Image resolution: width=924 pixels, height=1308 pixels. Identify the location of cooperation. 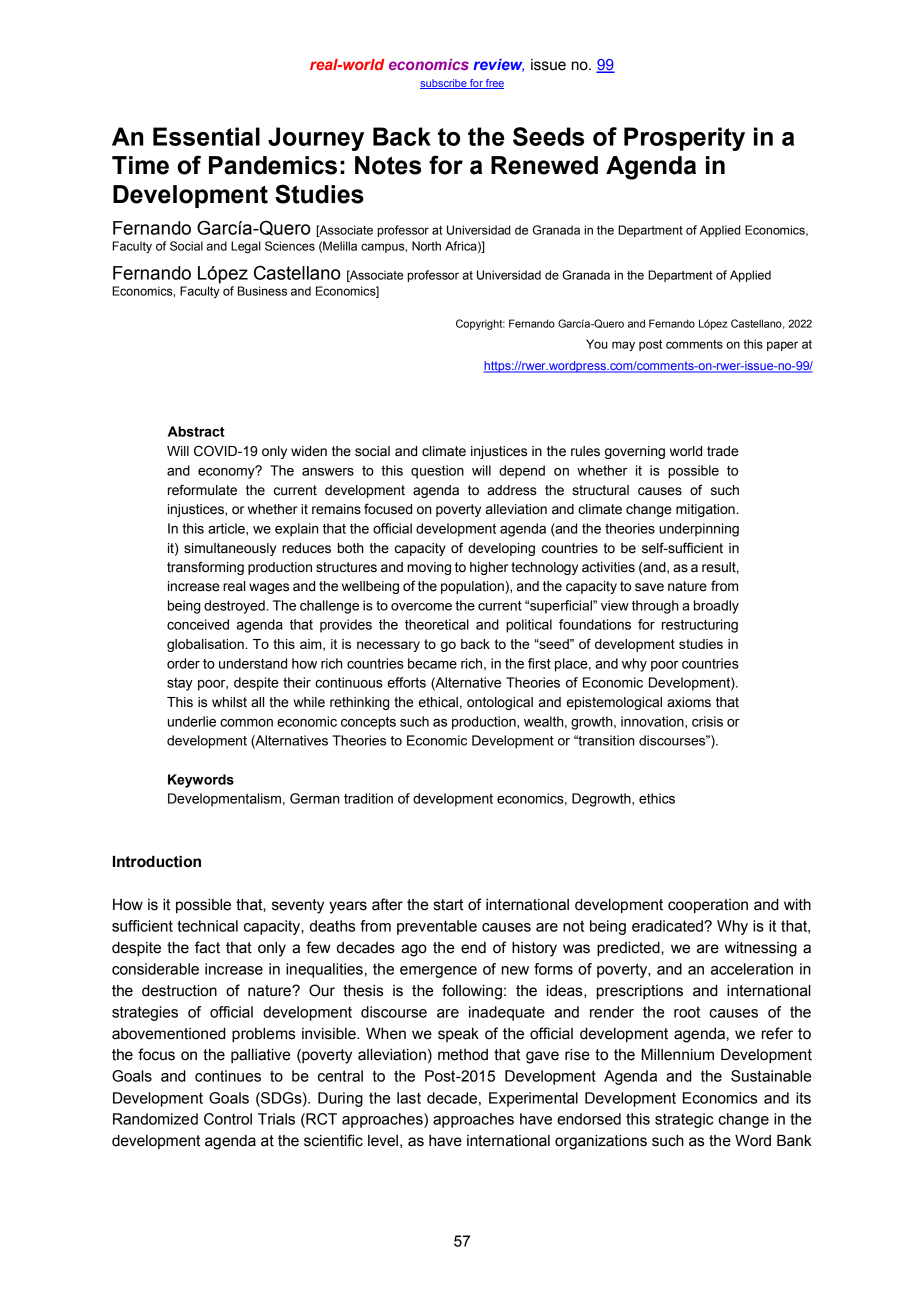
(708, 906).
